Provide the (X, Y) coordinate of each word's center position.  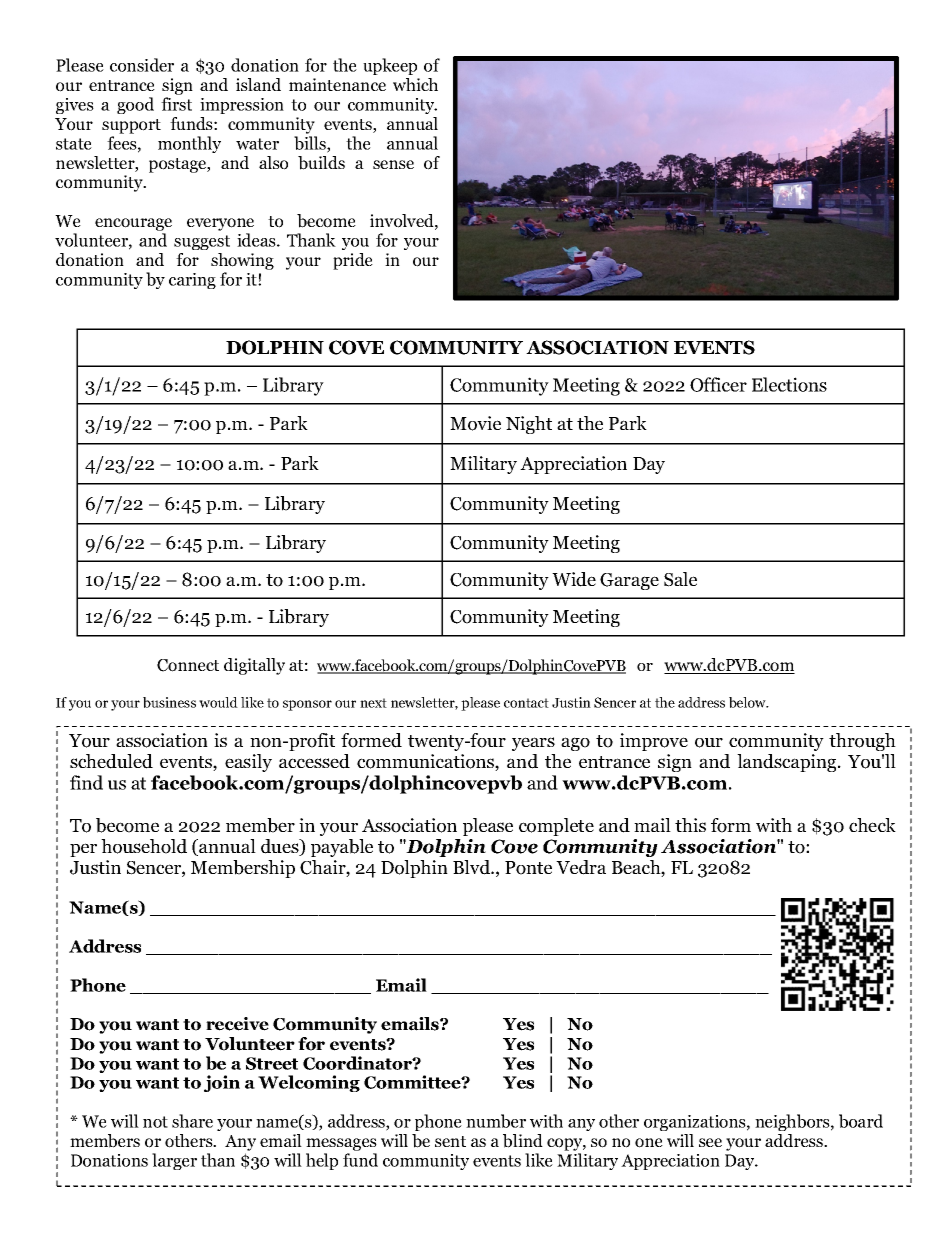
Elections (789, 384)
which (415, 84)
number (496, 1121)
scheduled (111, 761)
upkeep (390, 66)
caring (192, 281)
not (155, 1122)
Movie (475, 423)
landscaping (788, 763)
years (533, 744)
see (710, 1142)
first (176, 104)
